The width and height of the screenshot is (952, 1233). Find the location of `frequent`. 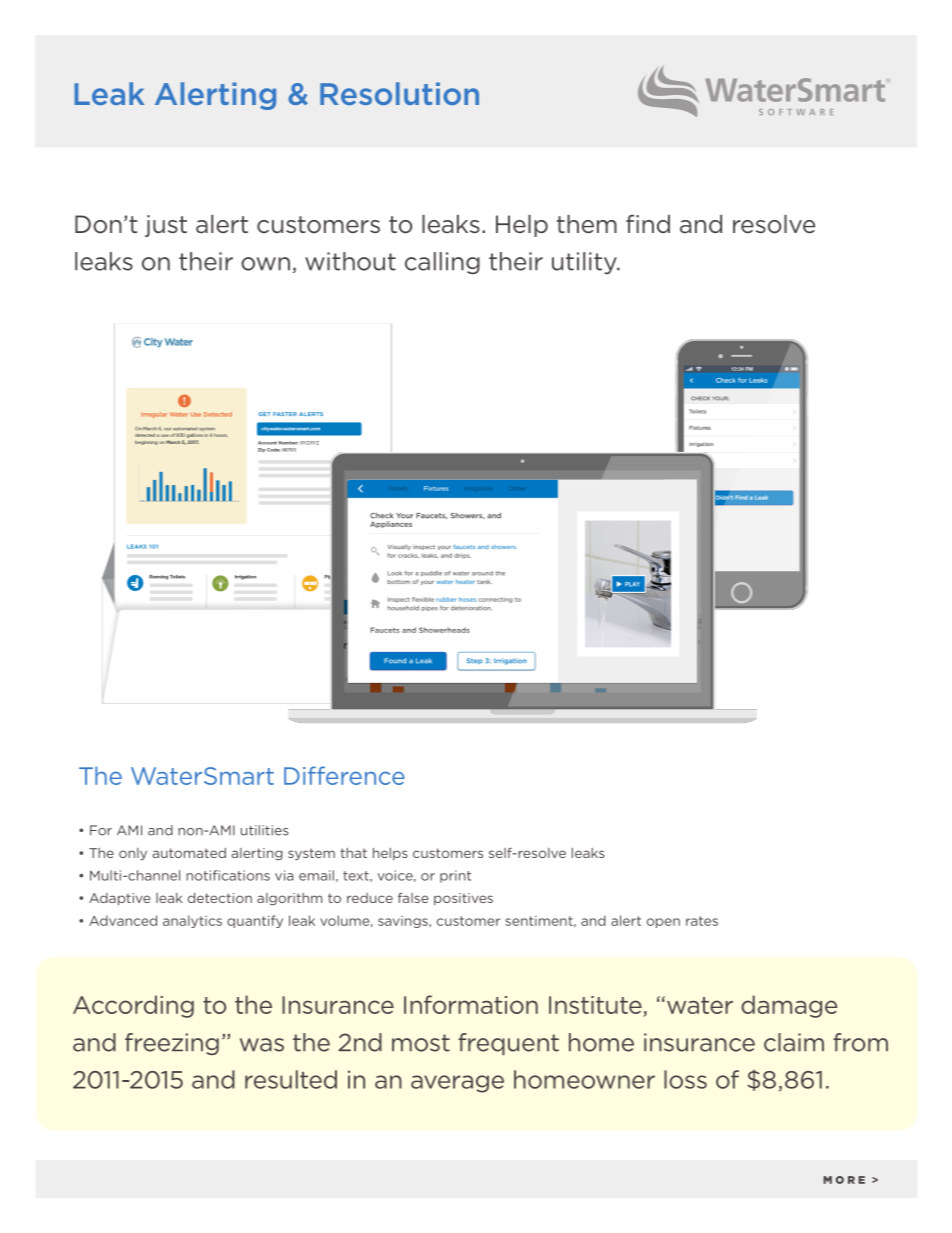

frequent is located at coordinates (508, 1044).
